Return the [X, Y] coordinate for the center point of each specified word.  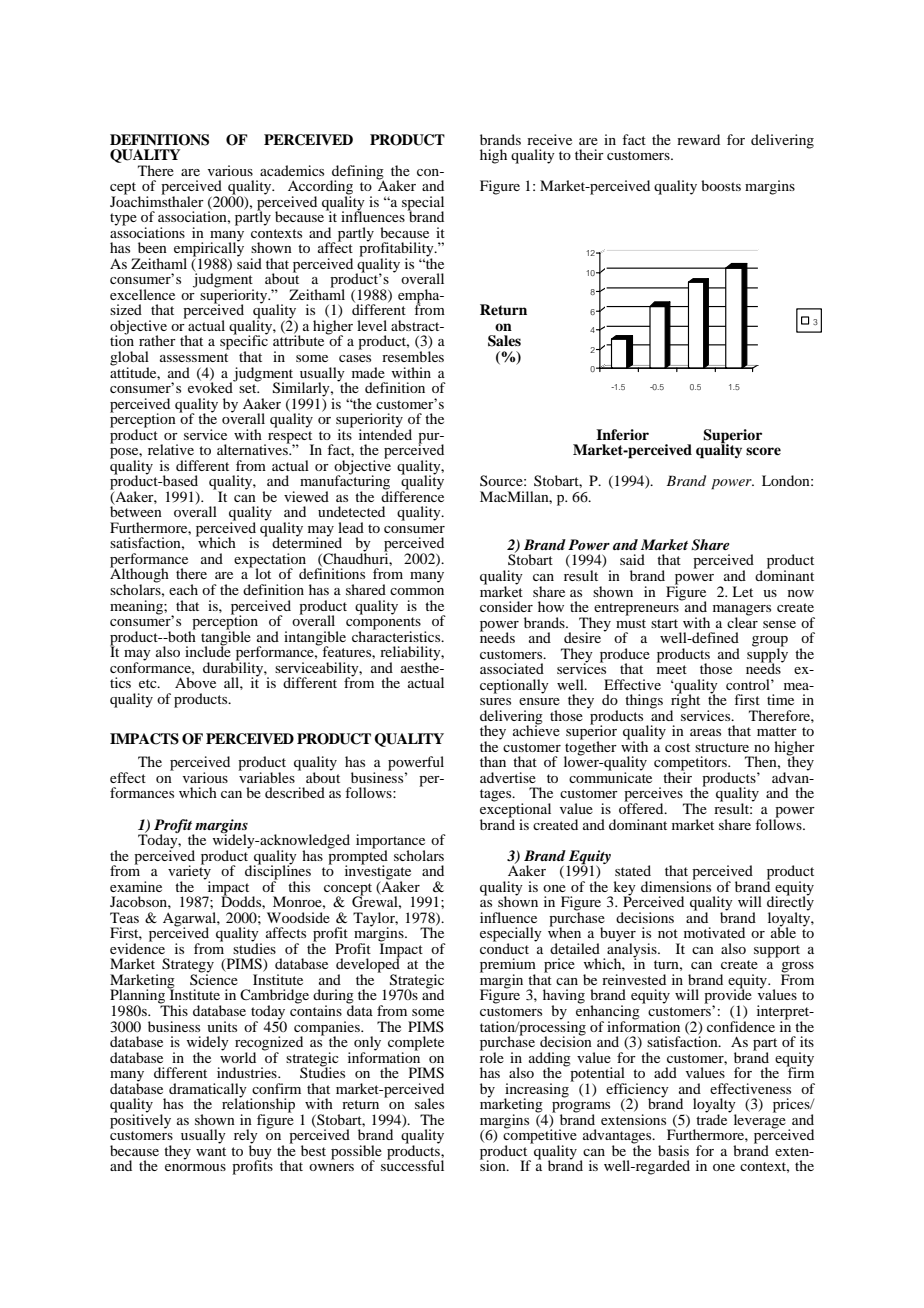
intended [385, 433]
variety [189, 872]
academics [292, 170]
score [763, 451]
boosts [721, 185]
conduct [504, 947]
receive [549, 139]
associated [512, 668]
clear [742, 621]
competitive [540, 1136]
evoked [211, 386]
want [211, 1151]
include [208, 650]
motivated [714, 932]
